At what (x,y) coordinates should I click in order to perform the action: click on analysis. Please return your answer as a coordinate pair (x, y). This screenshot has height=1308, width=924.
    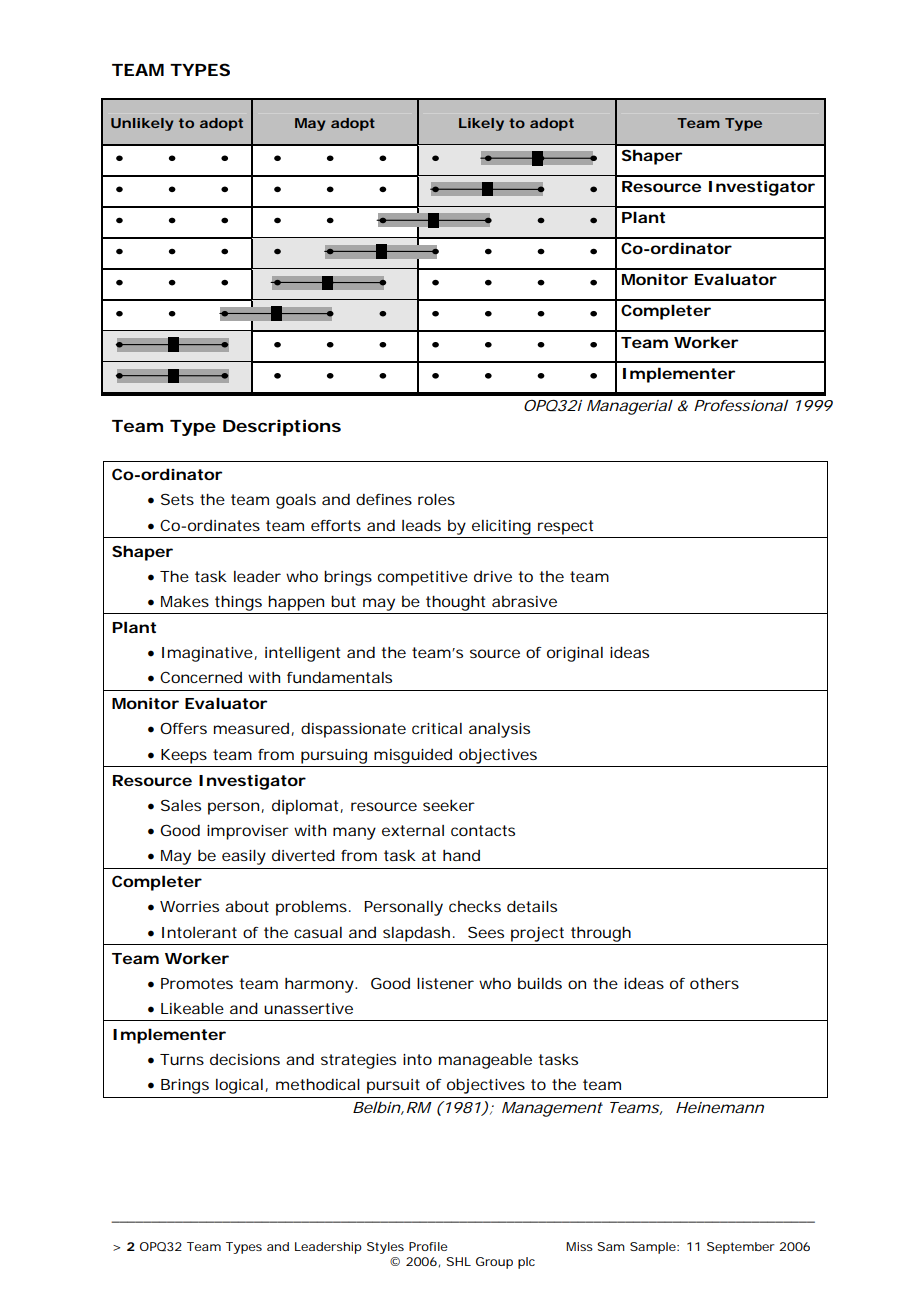
    Looking at the image, I should click on (499, 730).
